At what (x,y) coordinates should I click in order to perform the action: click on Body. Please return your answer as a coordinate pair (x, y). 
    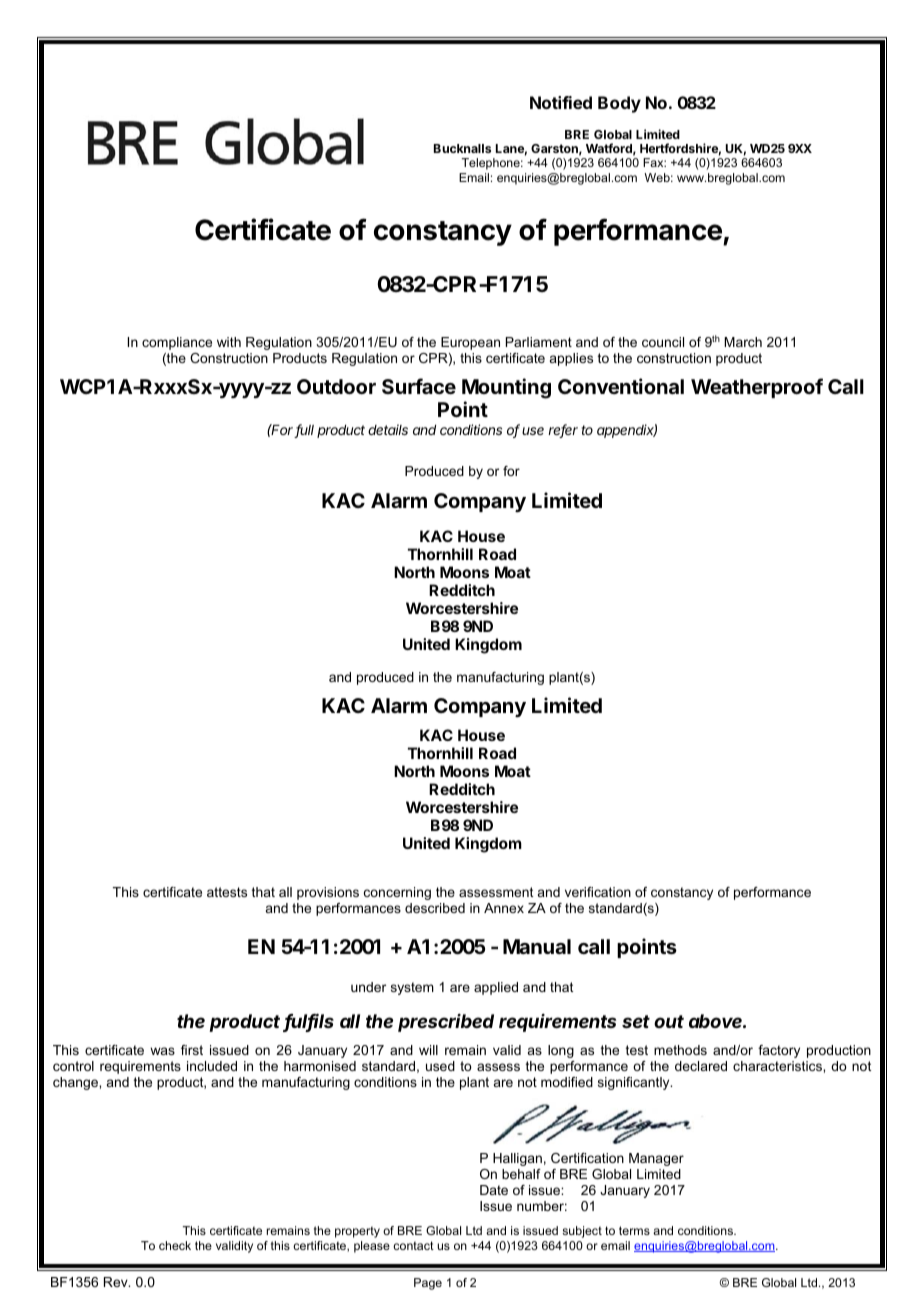
    Looking at the image, I should click on (619, 104).
